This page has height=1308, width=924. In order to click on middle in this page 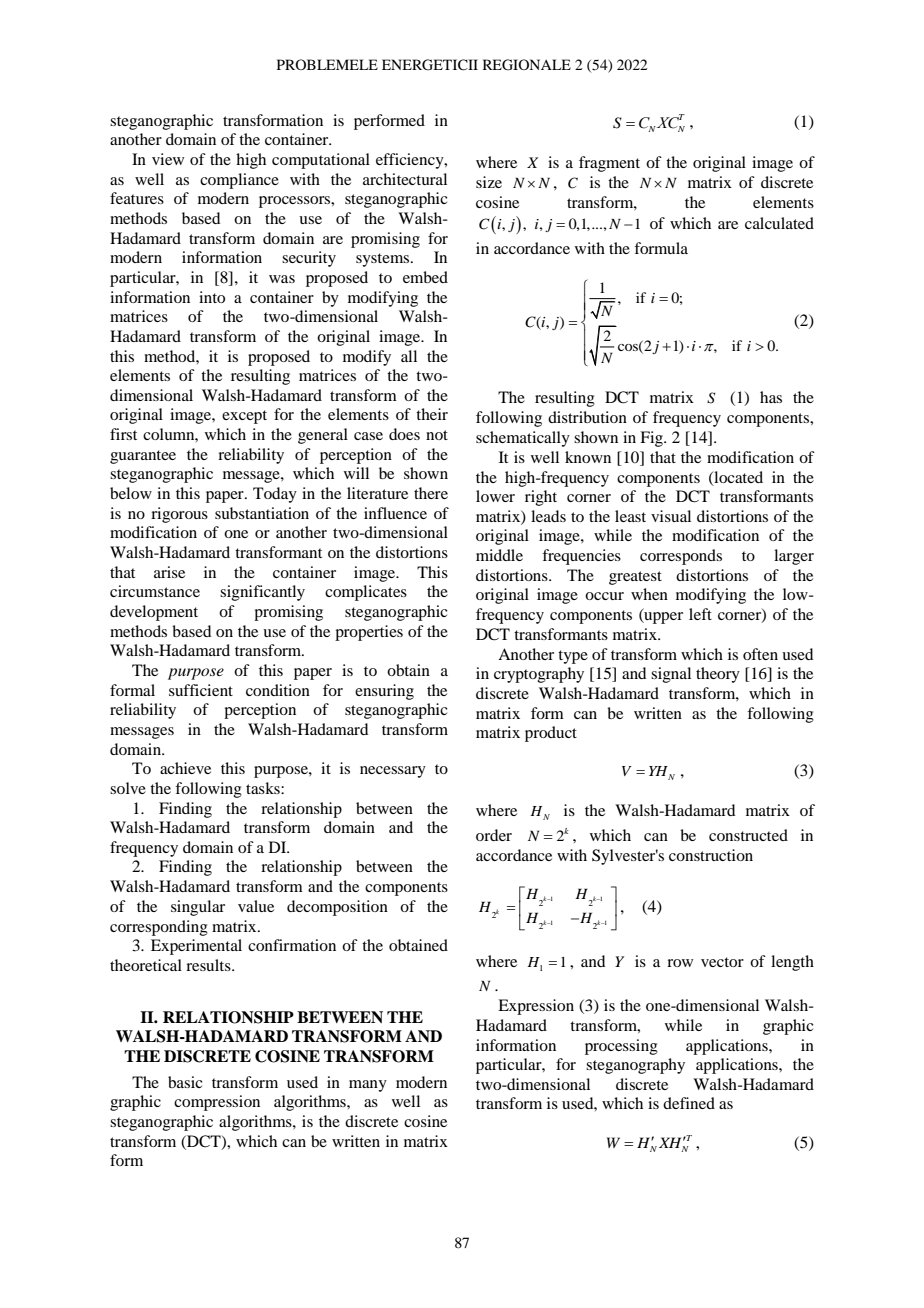, I will do `click(499, 555)`.
